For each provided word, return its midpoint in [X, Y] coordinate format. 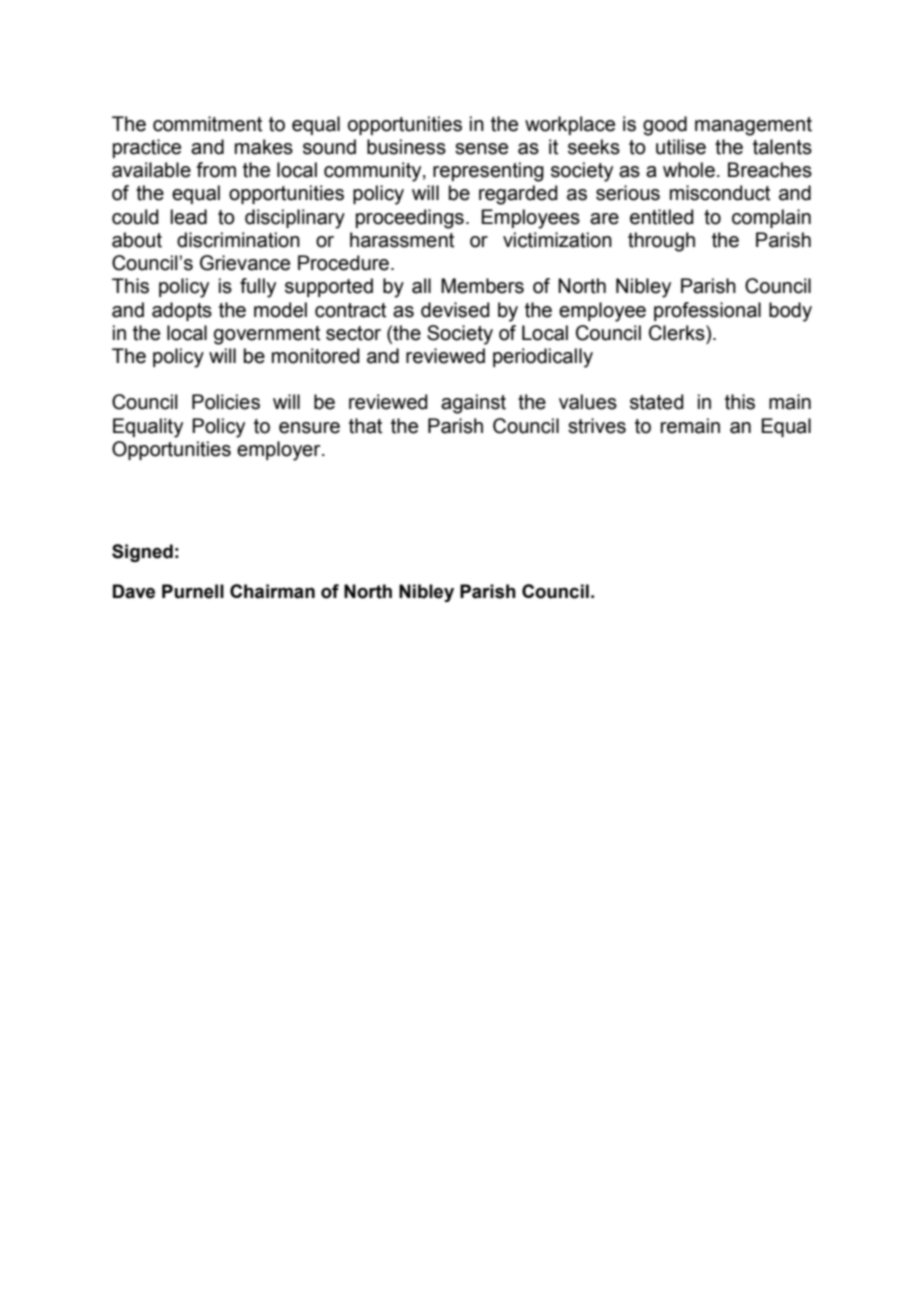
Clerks [678, 333]
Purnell [193, 591]
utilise [681, 147]
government [267, 335]
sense [481, 149]
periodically [543, 358]
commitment [207, 124]
